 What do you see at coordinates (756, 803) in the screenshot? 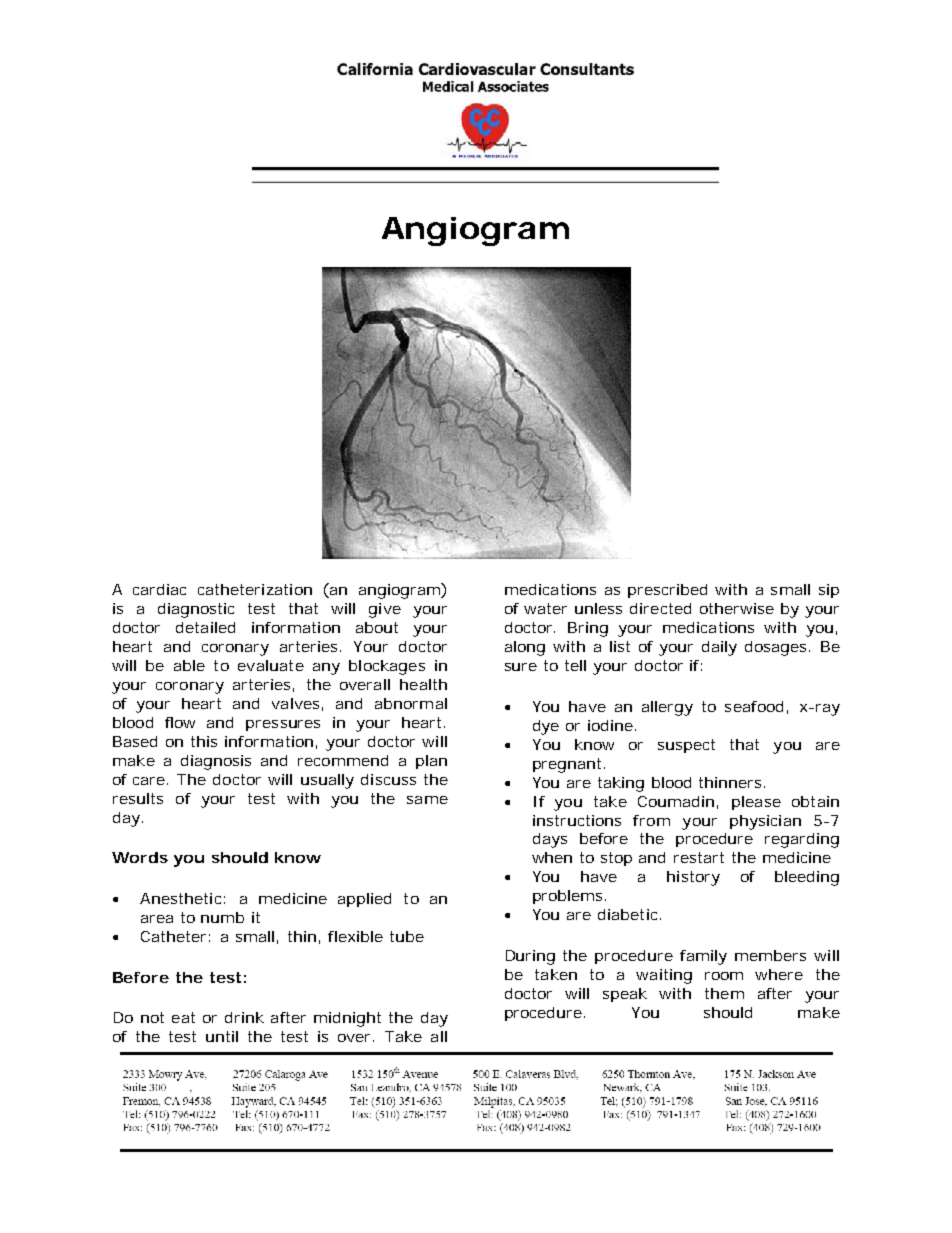
I see `please` at bounding box center [756, 803].
